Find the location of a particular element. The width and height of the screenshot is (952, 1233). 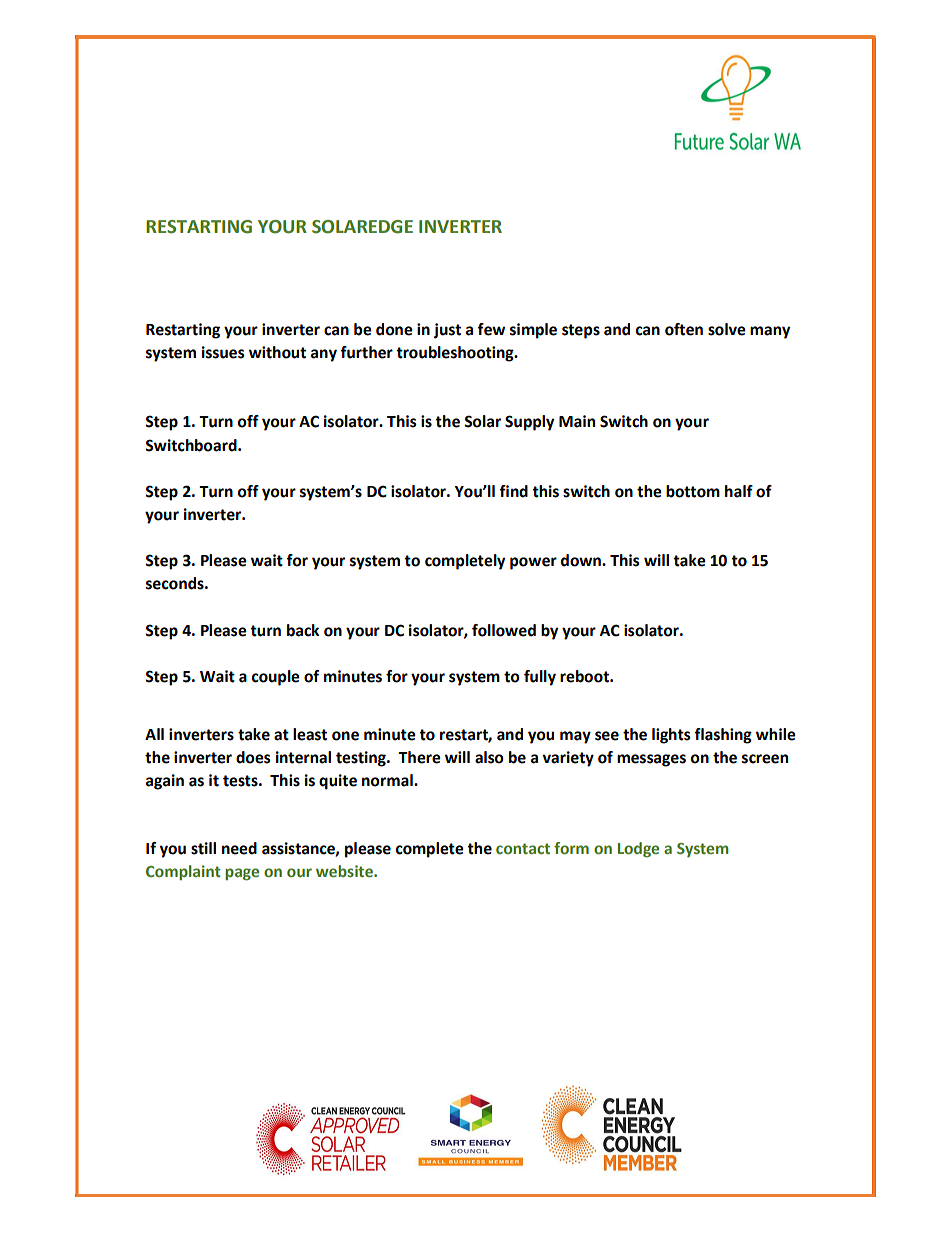

back is located at coordinates (303, 630).
